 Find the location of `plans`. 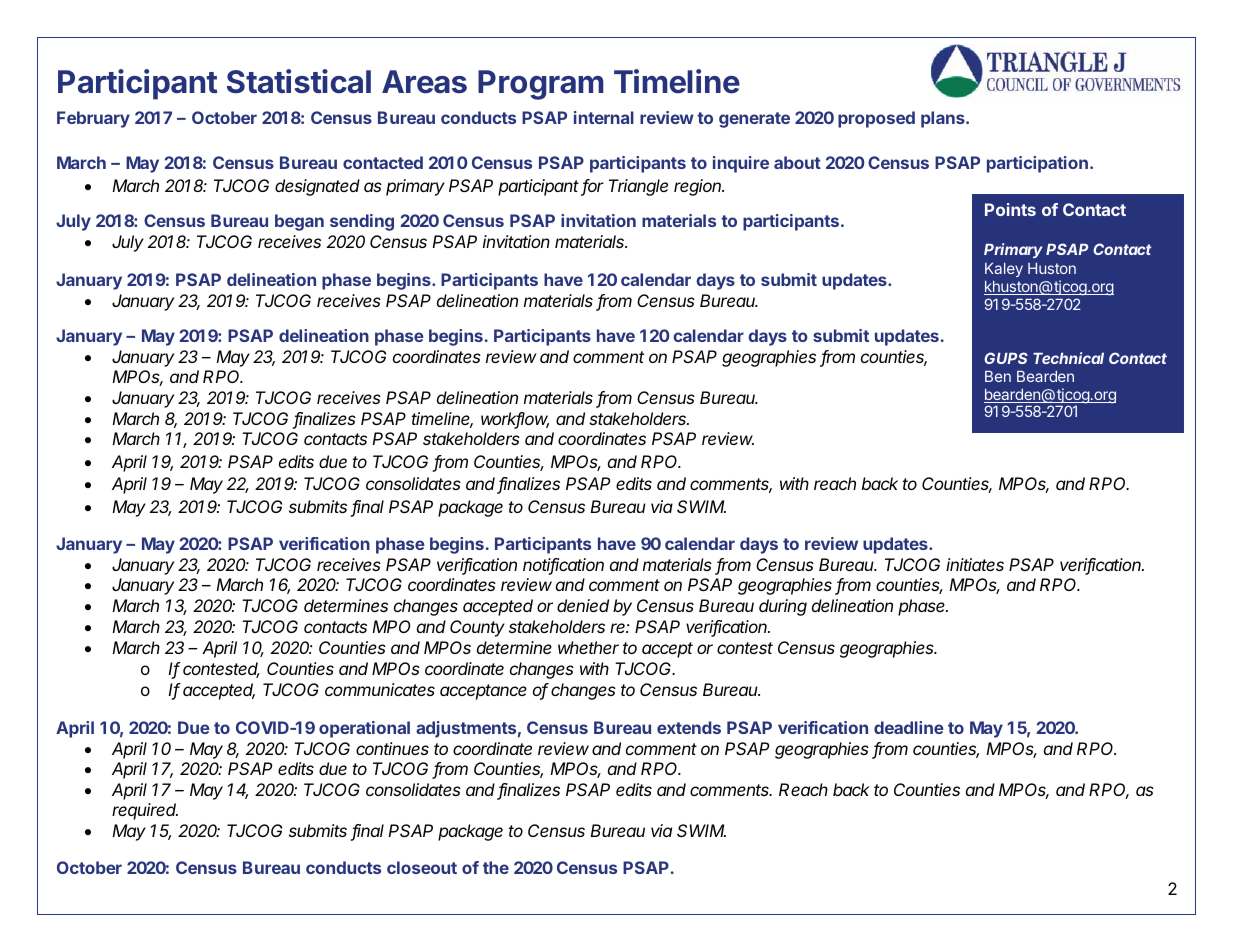

plans is located at coordinates (944, 119).
